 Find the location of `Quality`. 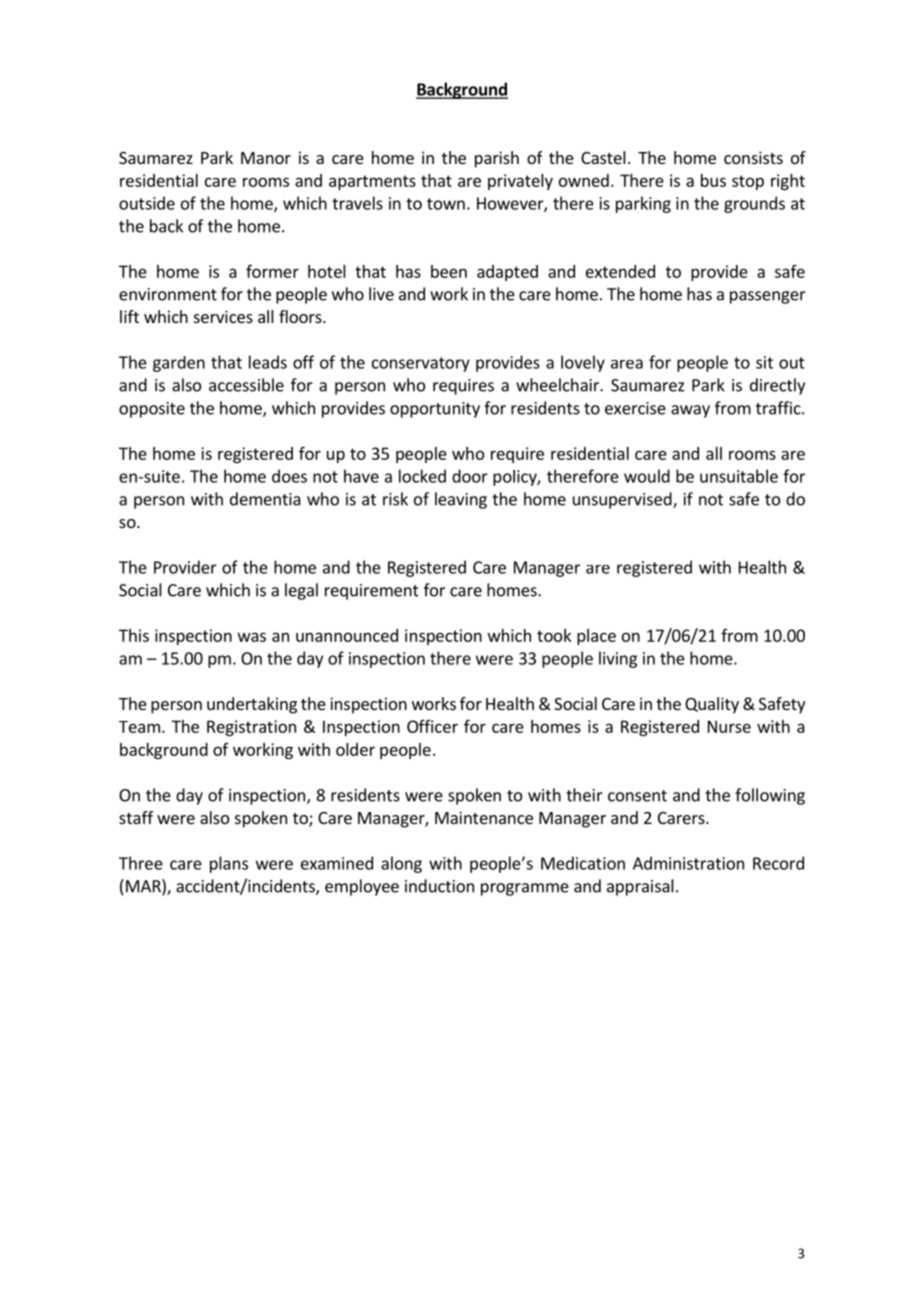

Quality is located at coordinates (712, 705).
